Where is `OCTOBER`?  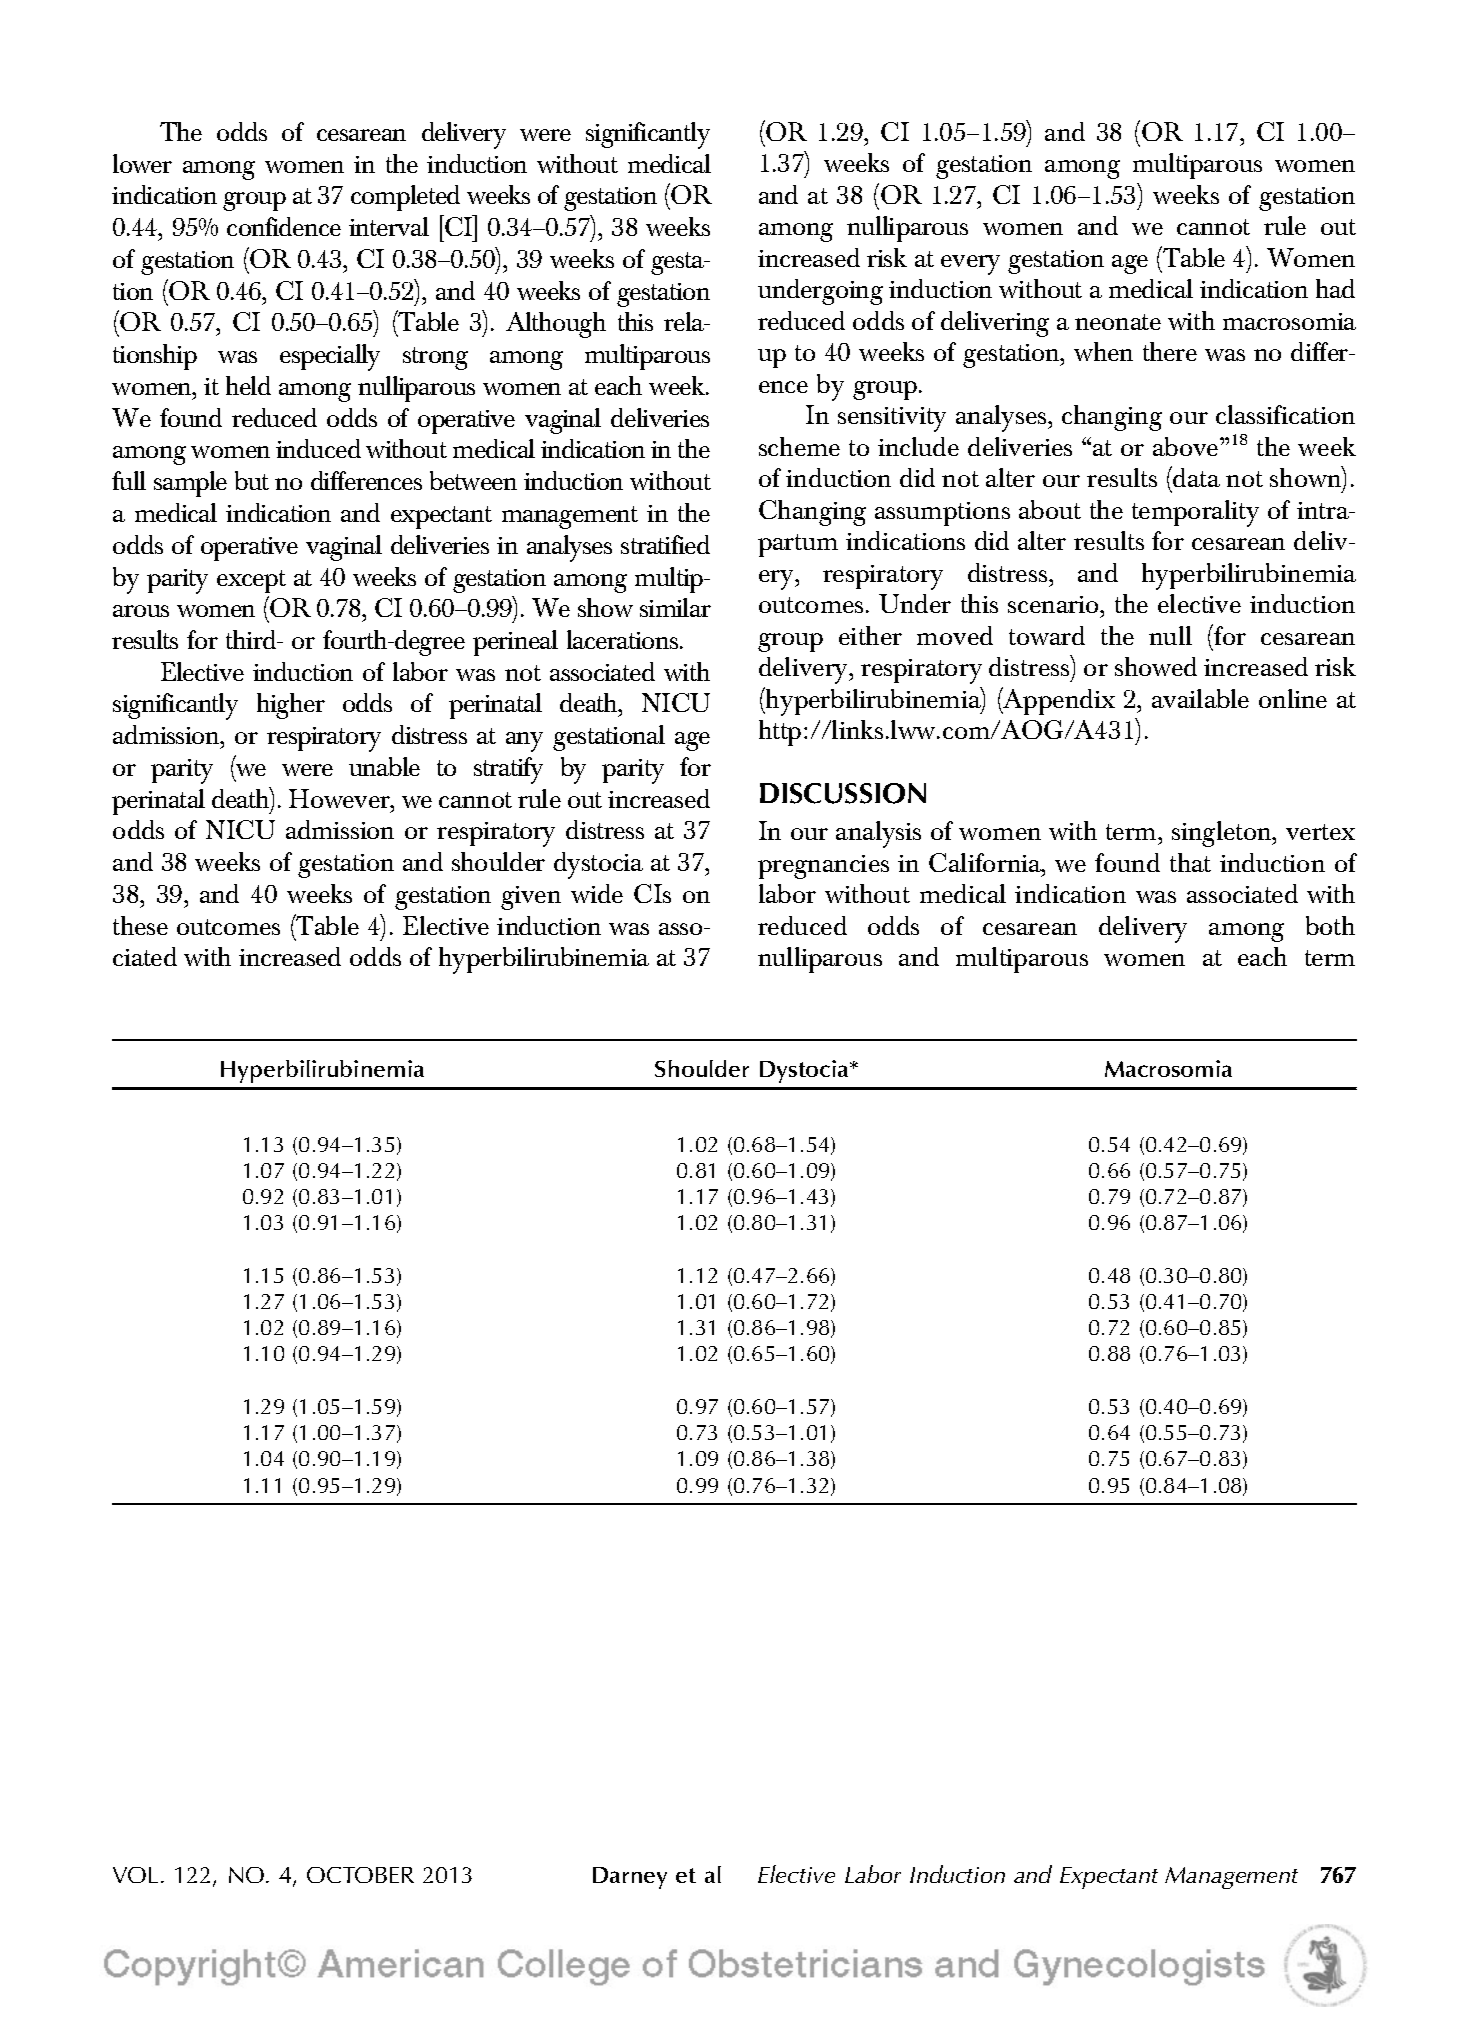 OCTOBER is located at coordinates (360, 1875).
